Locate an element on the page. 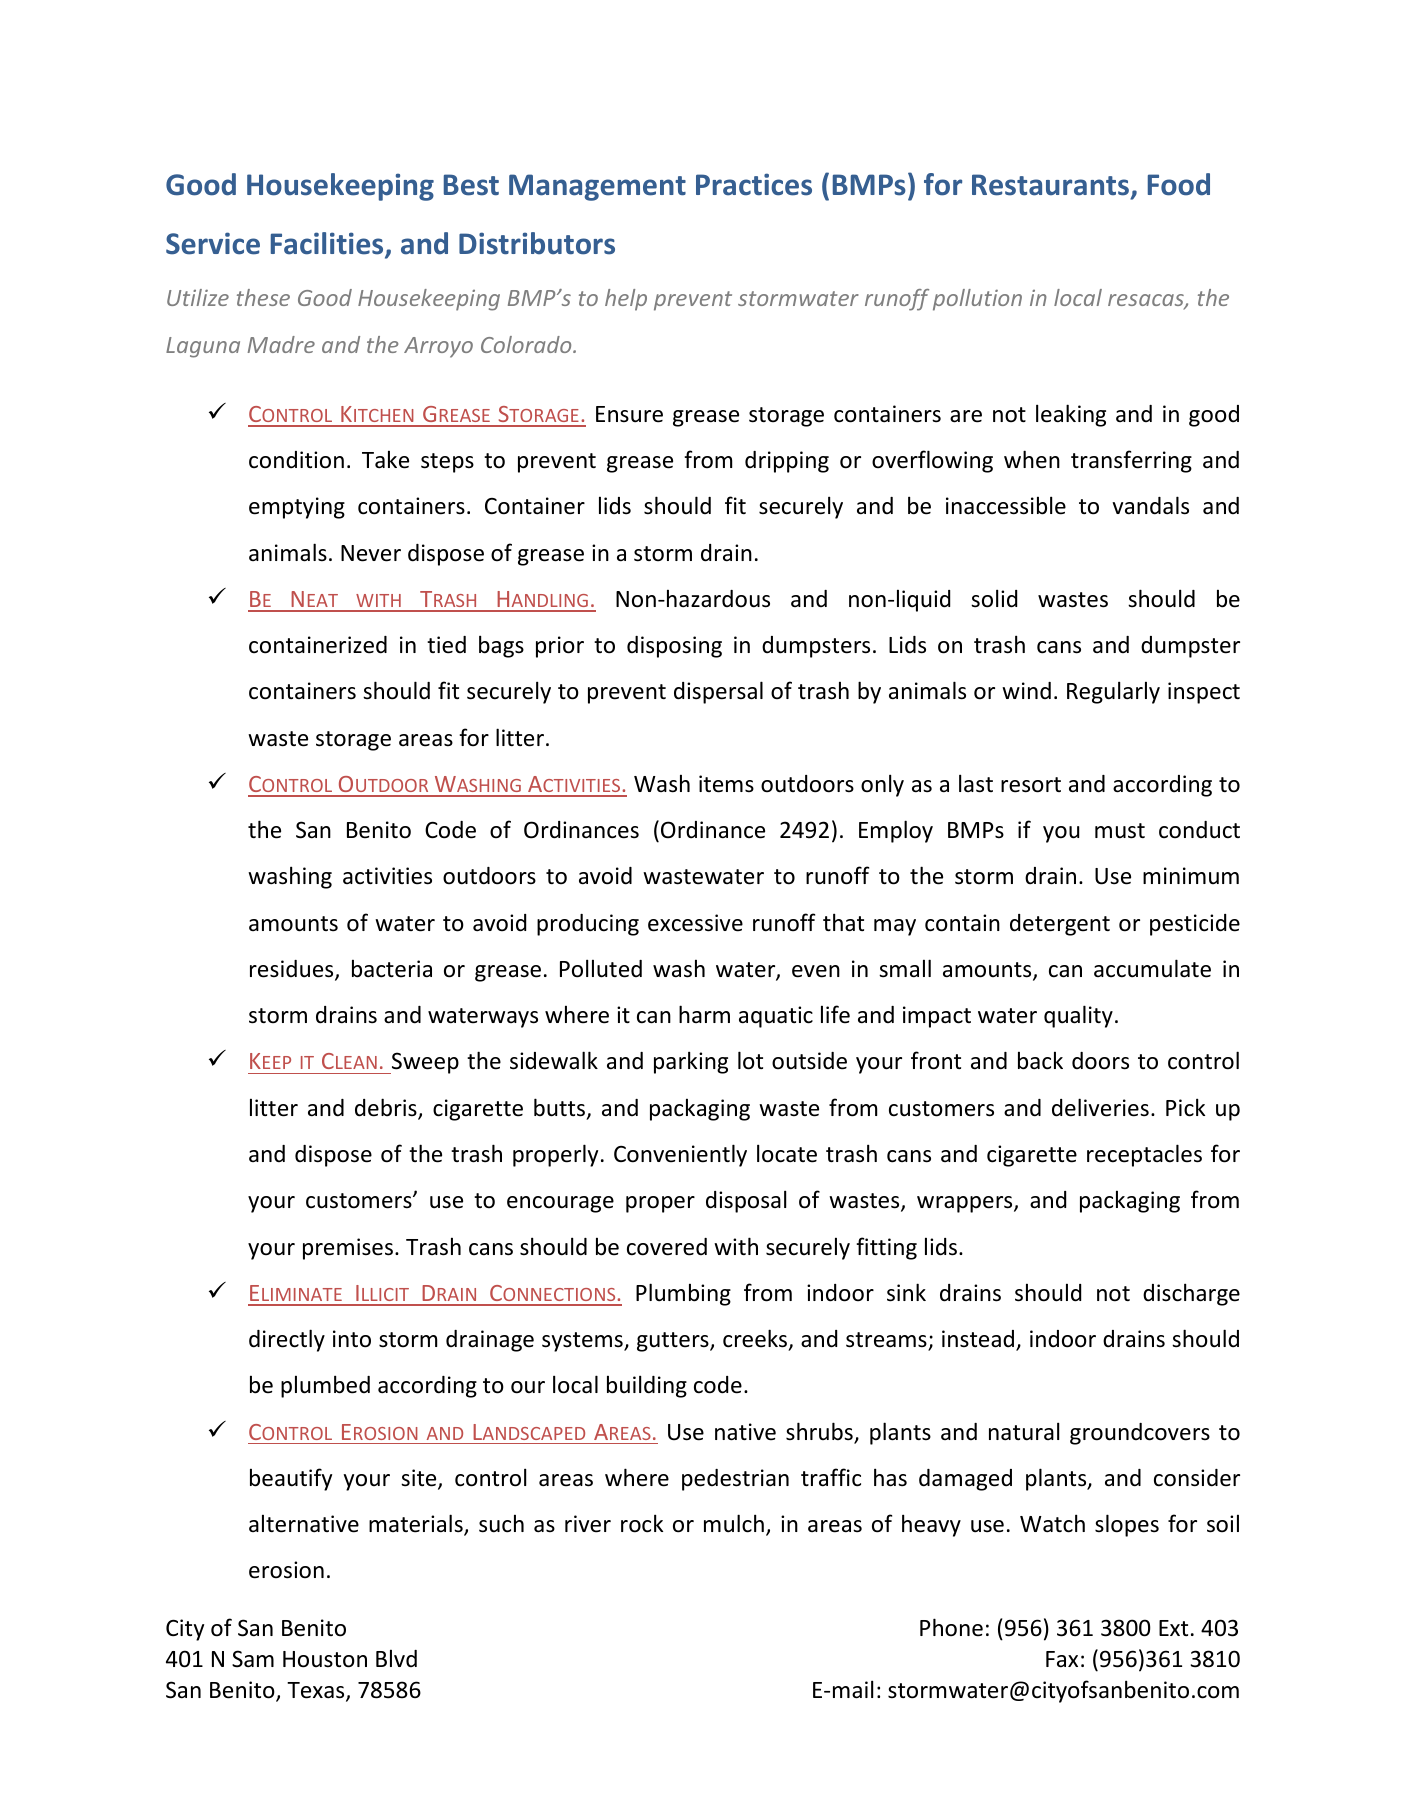 This document has height=1819, width=1406. residues is located at coordinates (293, 970).
